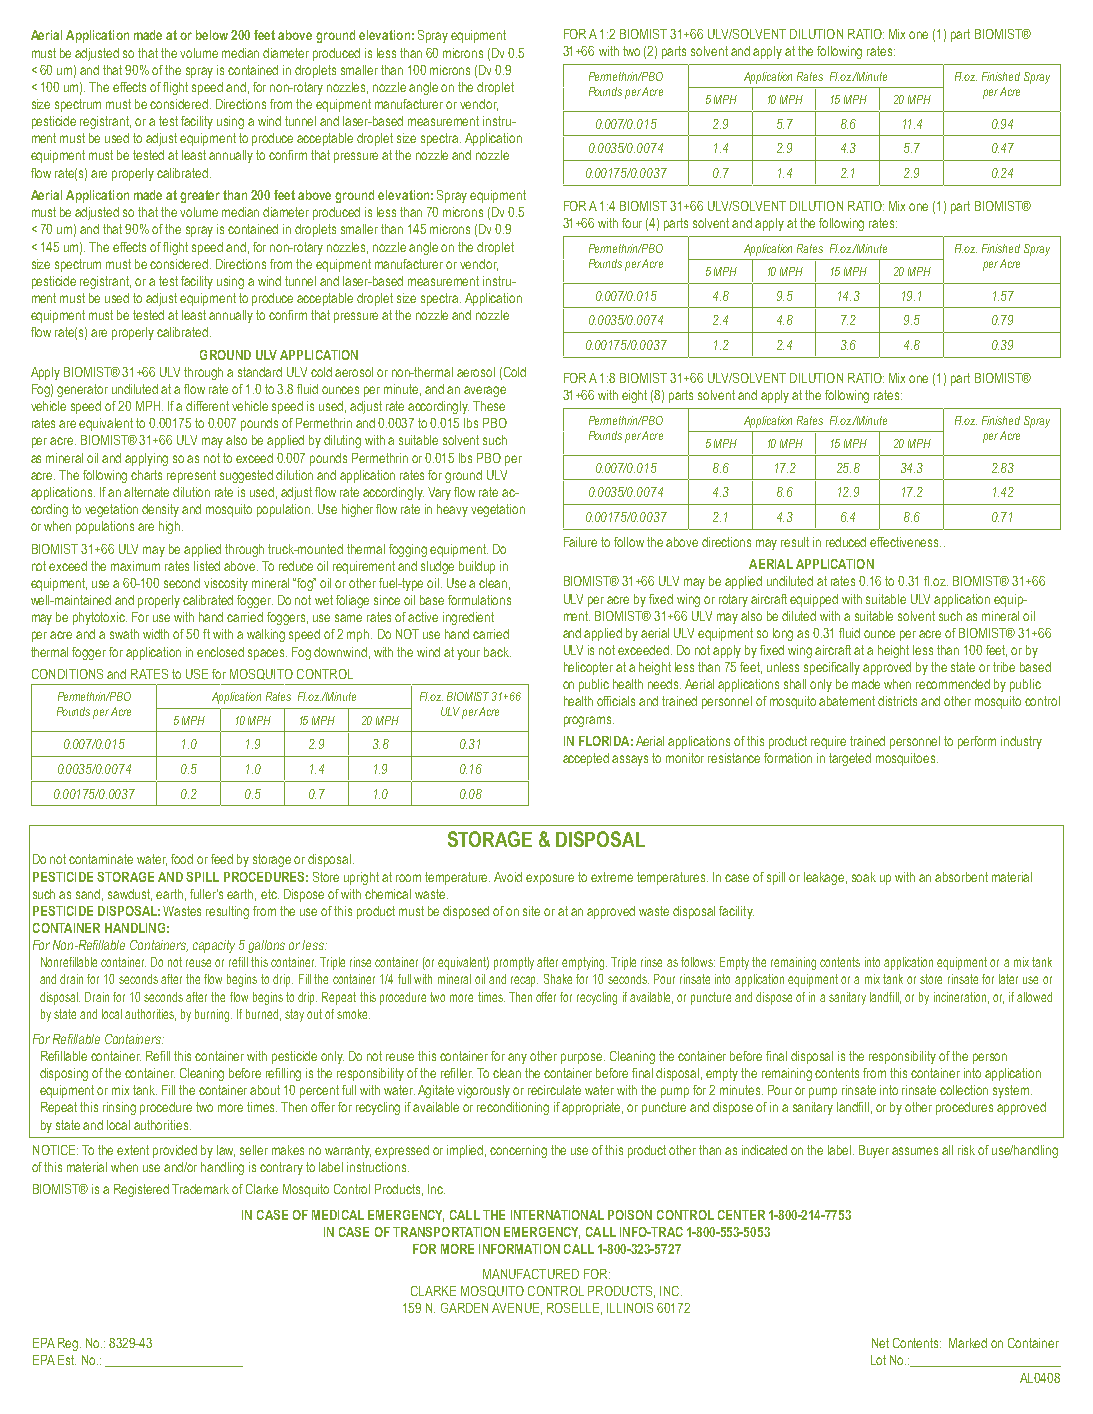 This screenshot has height=1414, width=1093. What do you see at coordinates (485, 391) in the screenshot?
I see `average` at bounding box center [485, 391].
